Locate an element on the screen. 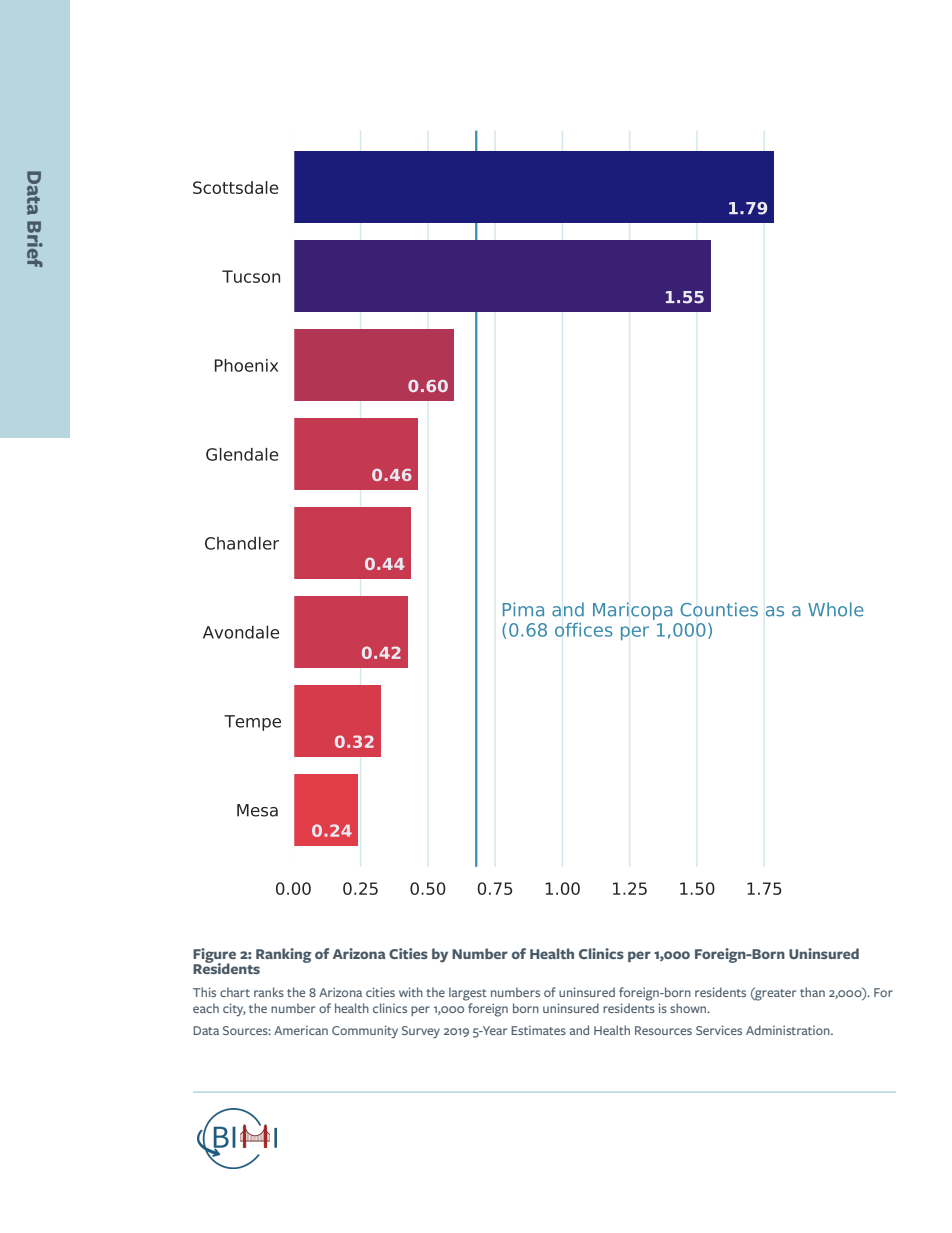 Image resolution: width=952 pixels, height=1233 pixels. than is located at coordinates (812, 992).
